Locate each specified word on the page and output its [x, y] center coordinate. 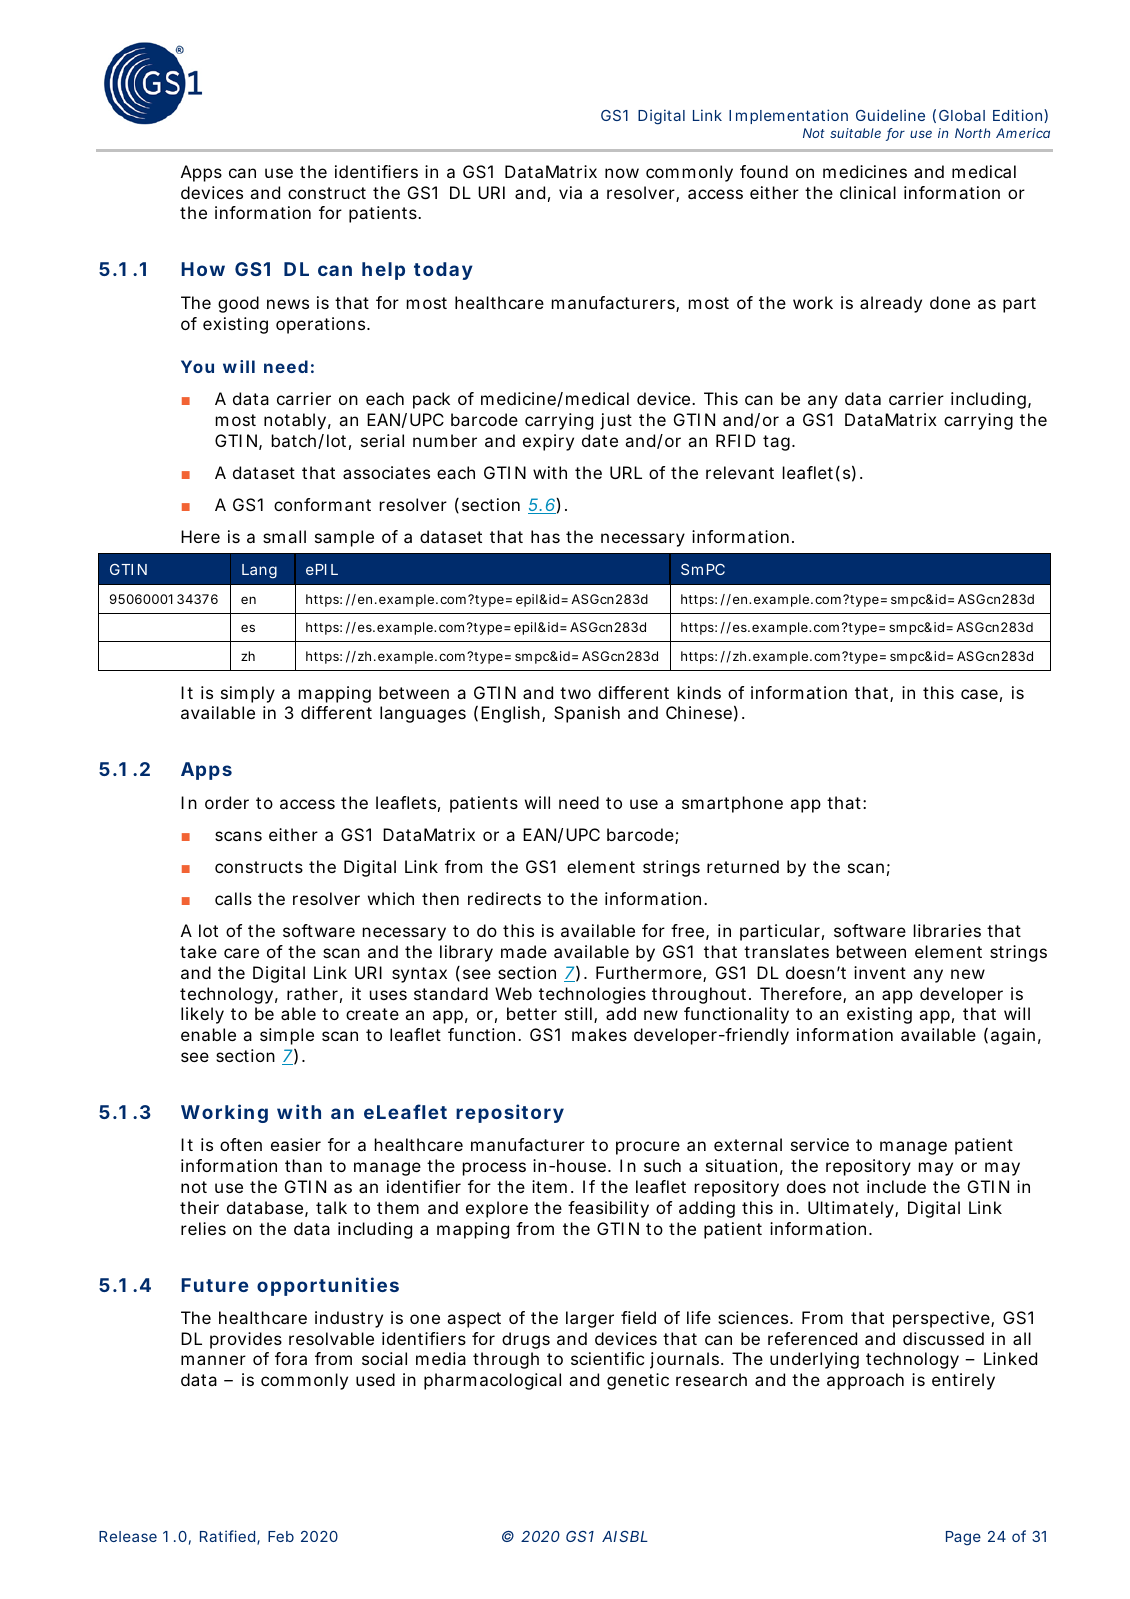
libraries [947, 930]
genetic [638, 1381]
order [227, 802]
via [570, 192]
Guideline [890, 115]
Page [963, 1538]
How [203, 269]
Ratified [227, 1536]
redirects [504, 898]
